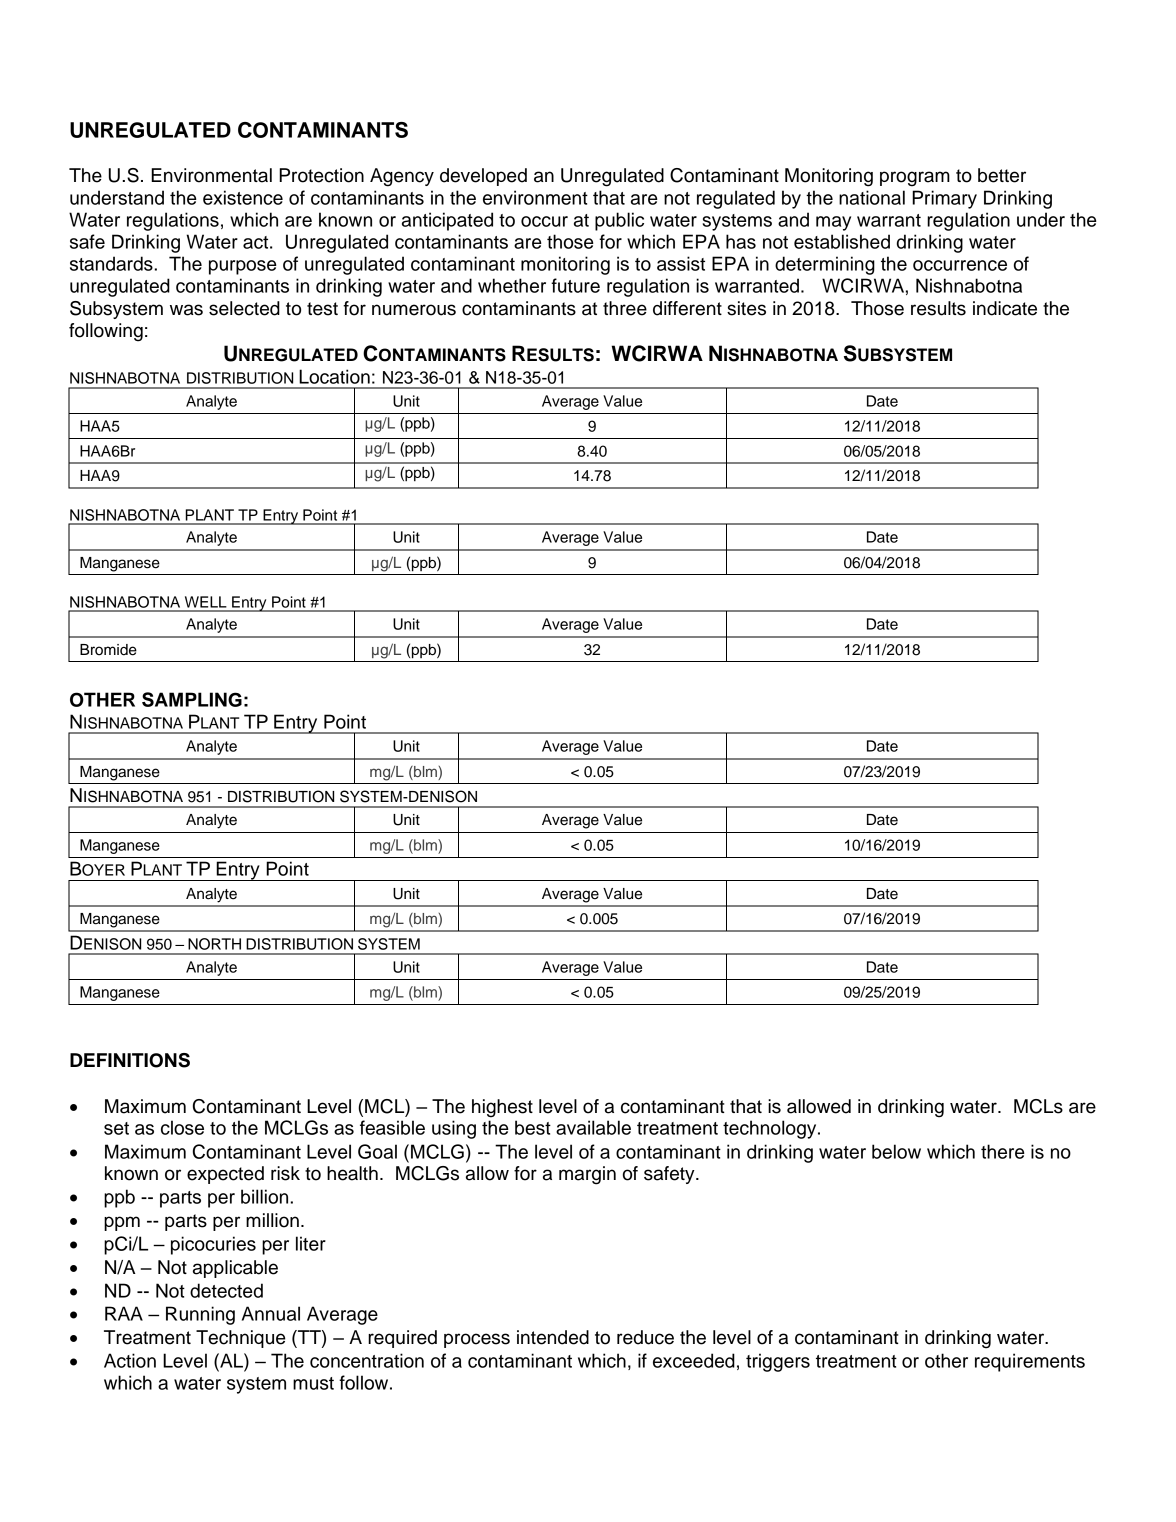 Image resolution: width=1176 pixels, height=1522 pixels. I want to click on existence, so click(243, 197).
